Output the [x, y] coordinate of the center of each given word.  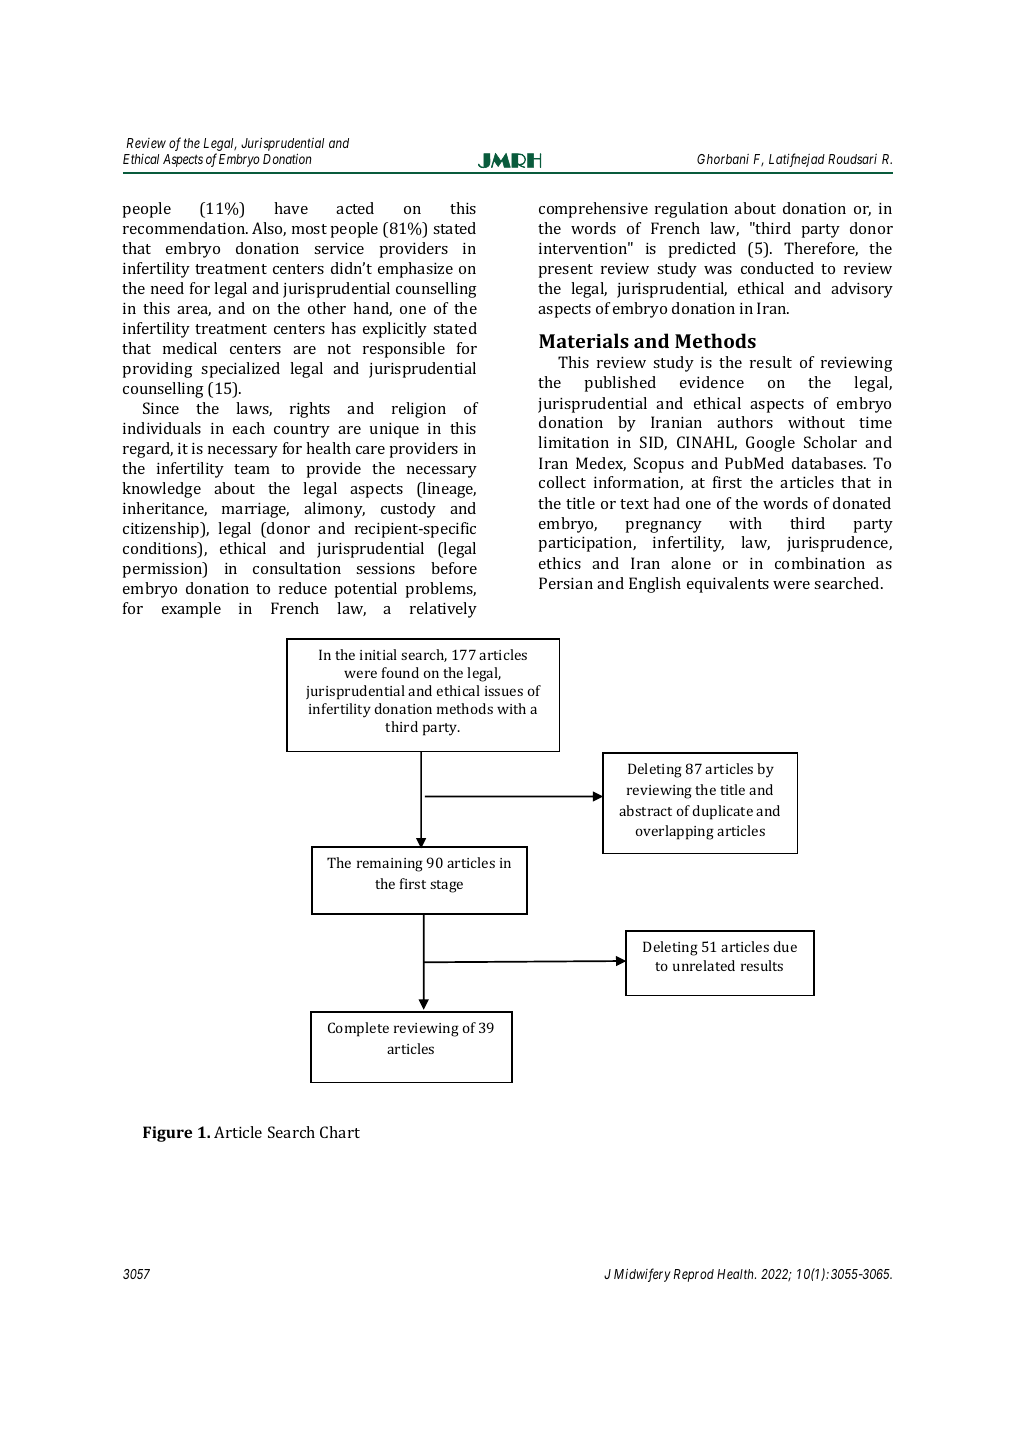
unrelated [704, 965]
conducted [777, 268]
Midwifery [642, 1275]
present [565, 271]
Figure [167, 1134]
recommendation [185, 228]
